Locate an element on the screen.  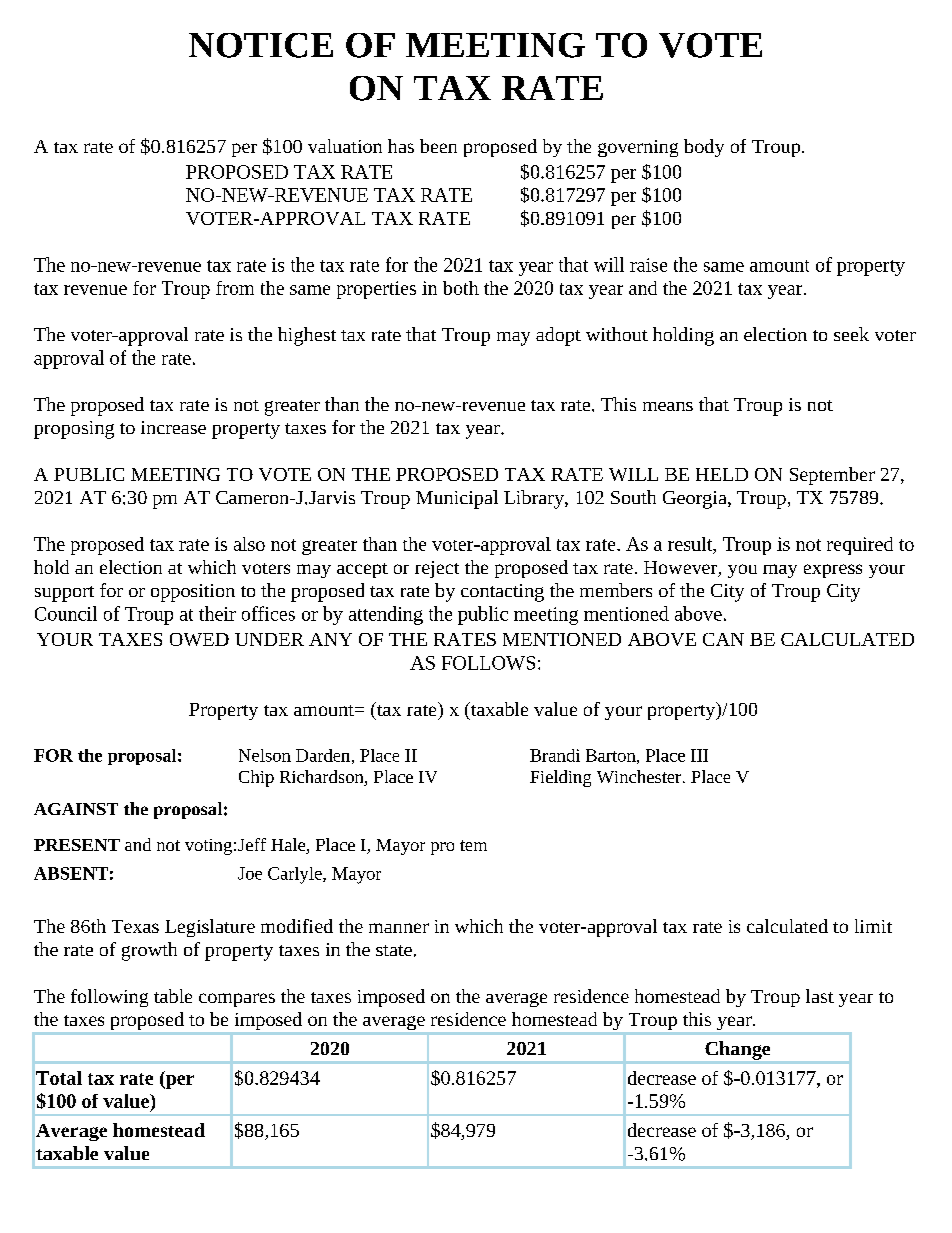
been is located at coordinates (438, 146).
